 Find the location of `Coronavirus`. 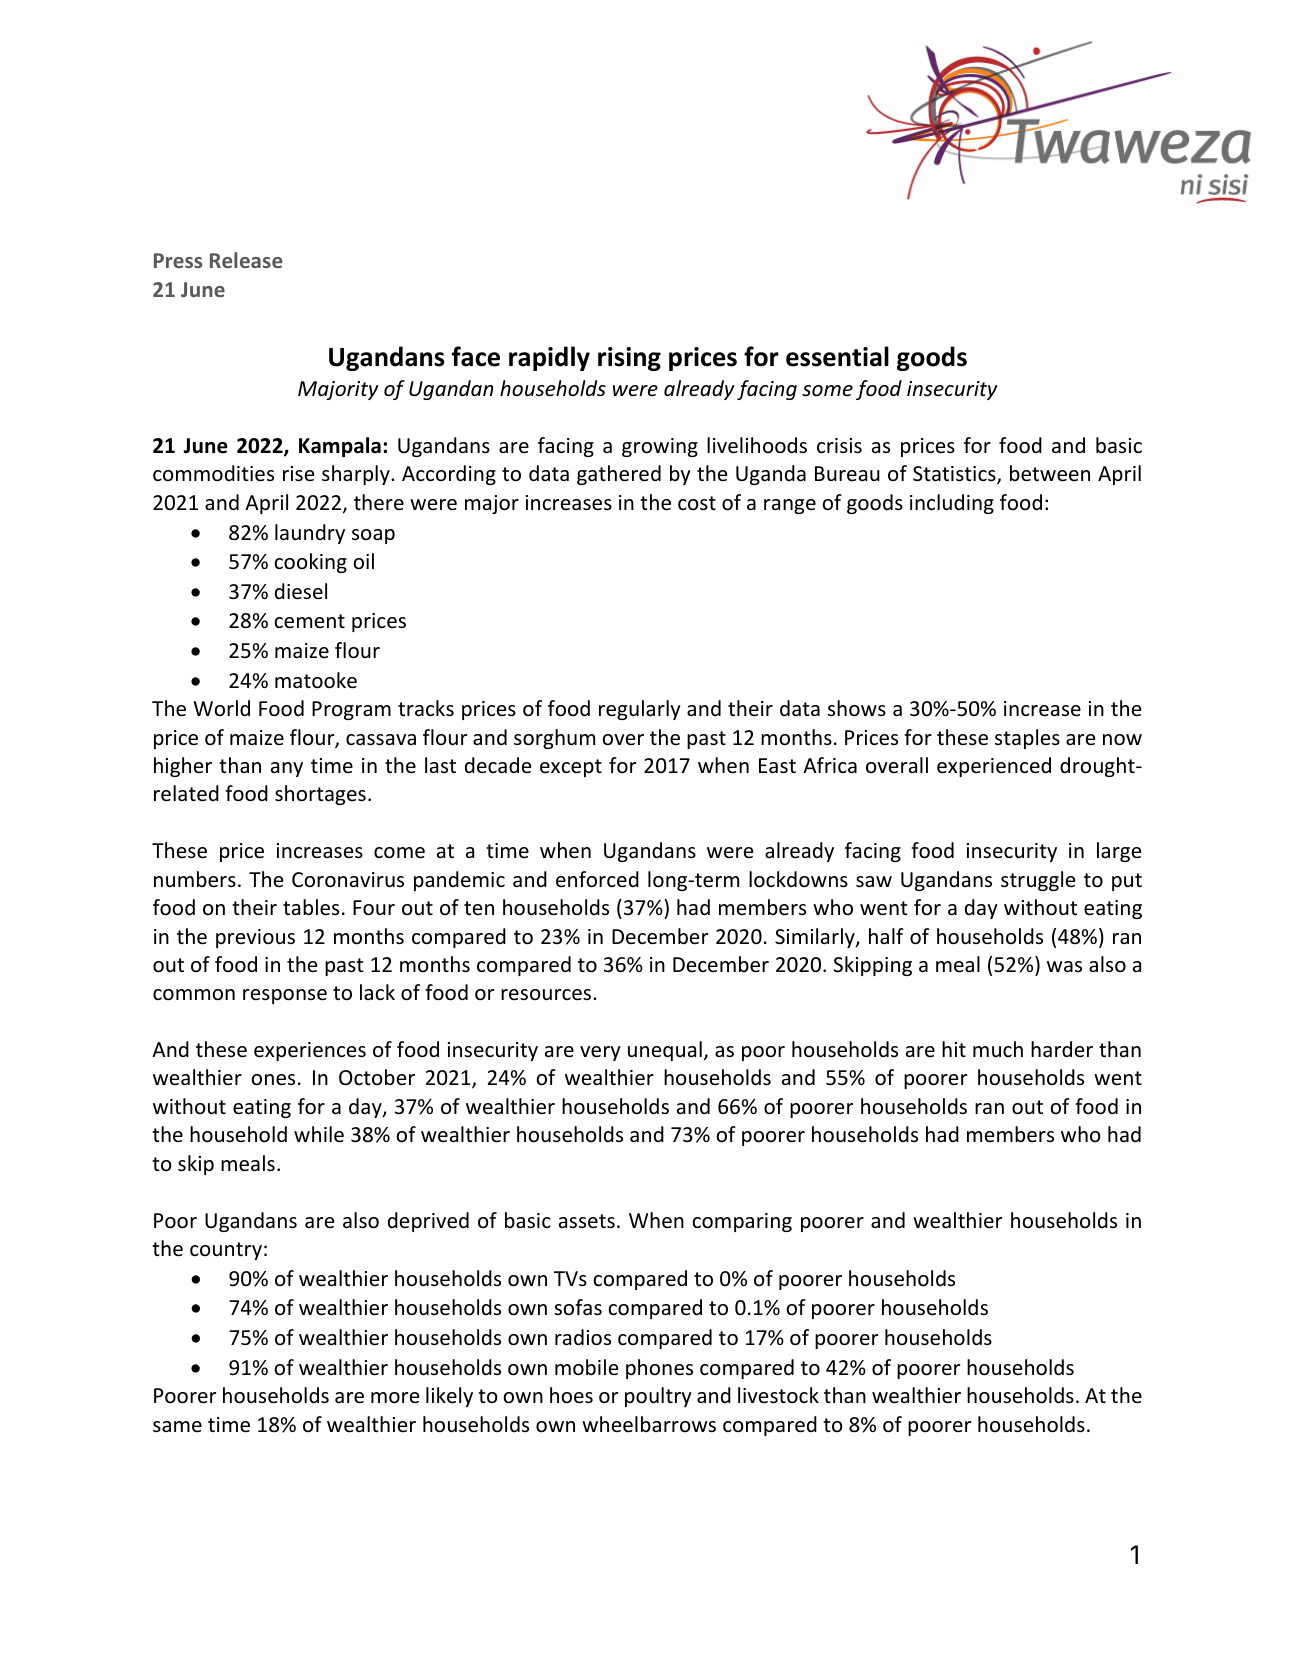

Coronavirus is located at coordinates (348, 880).
